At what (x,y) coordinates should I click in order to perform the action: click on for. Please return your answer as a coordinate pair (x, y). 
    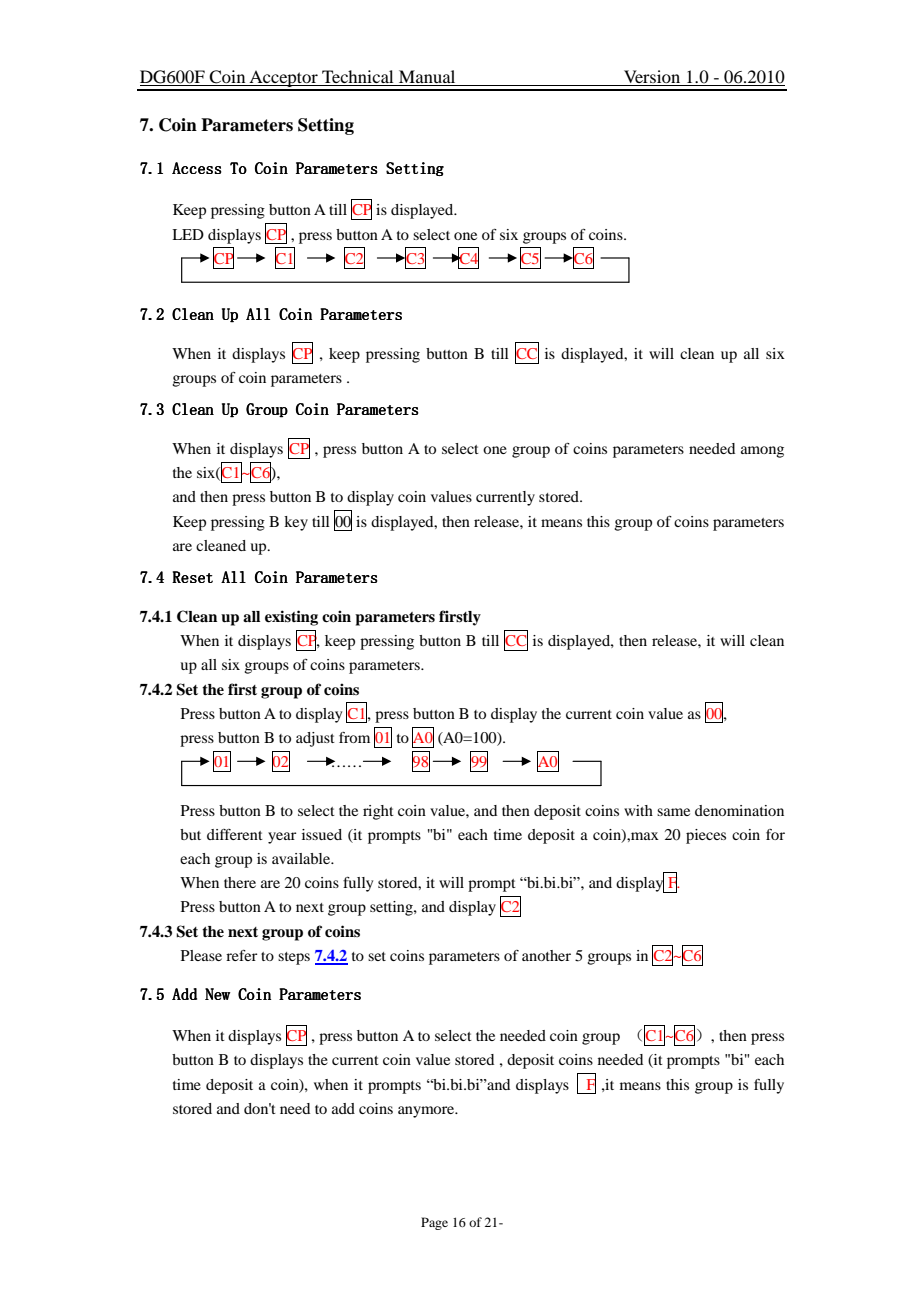
    Looking at the image, I should click on (775, 834).
